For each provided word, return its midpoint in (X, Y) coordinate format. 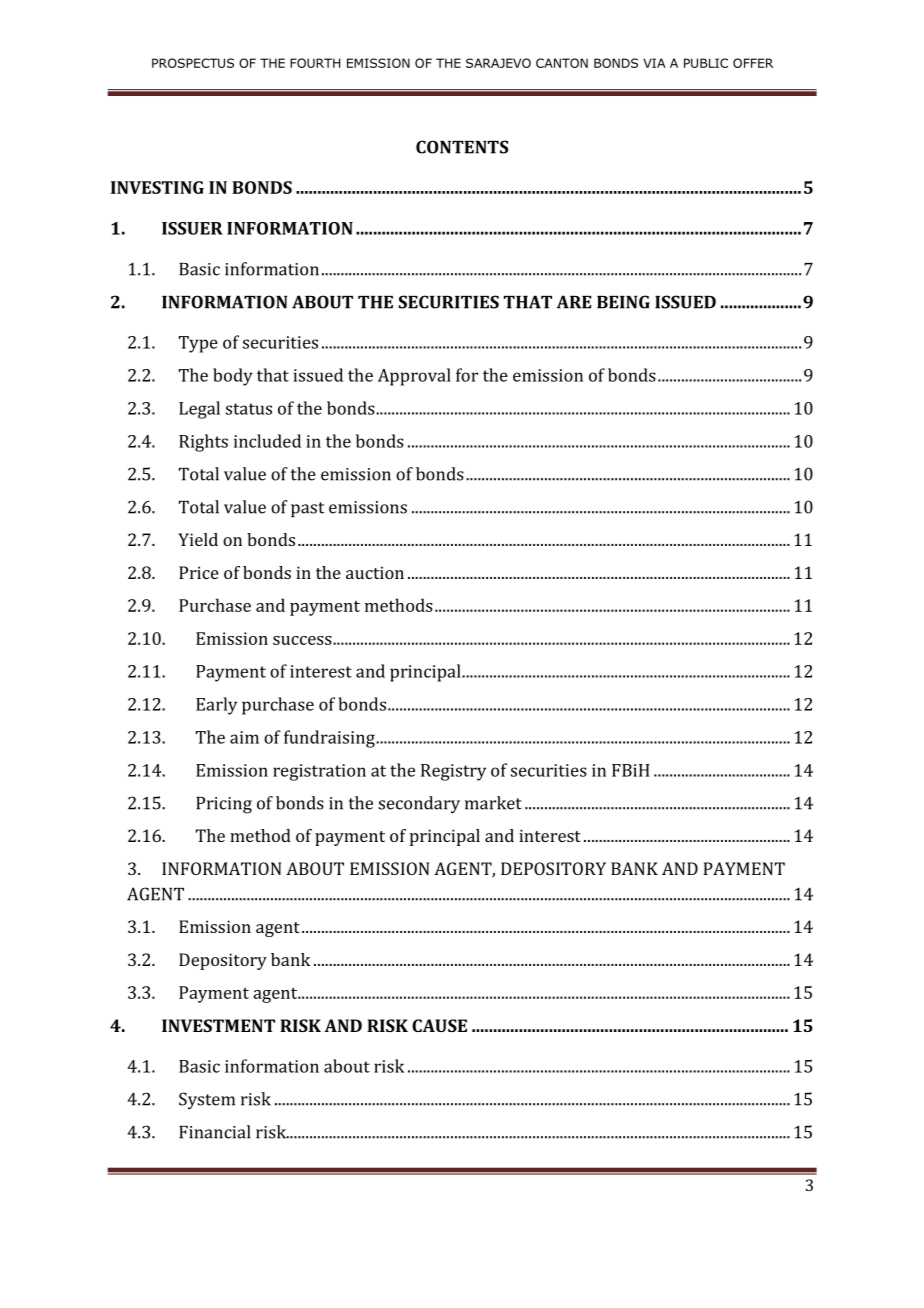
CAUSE (439, 1025)
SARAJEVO (498, 63)
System (207, 1100)
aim (244, 737)
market (493, 803)
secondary (419, 804)
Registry (453, 772)
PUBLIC (706, 63)
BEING (623, 302)
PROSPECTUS (193, 63)
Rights (203, 443)
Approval (414, 377)
